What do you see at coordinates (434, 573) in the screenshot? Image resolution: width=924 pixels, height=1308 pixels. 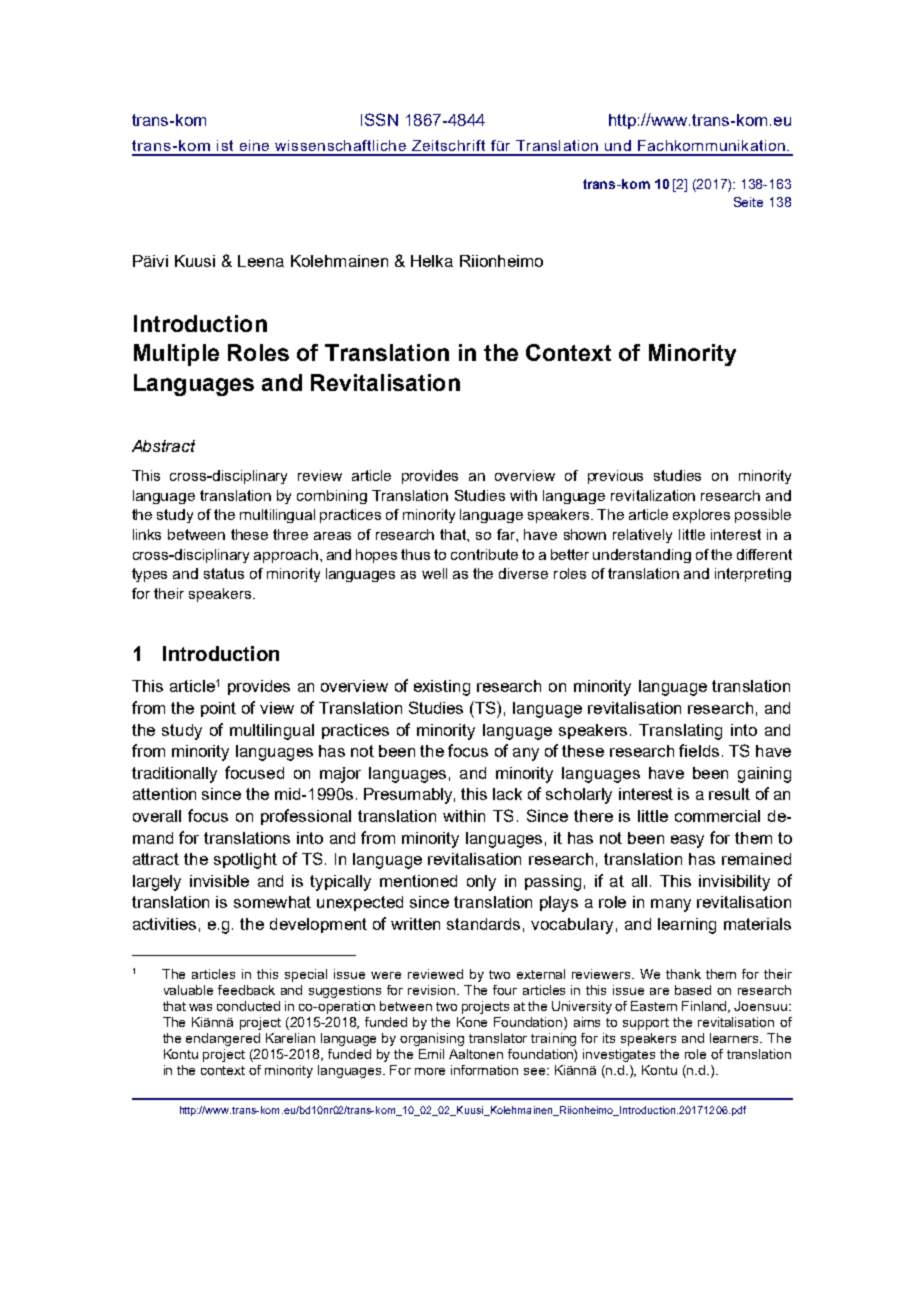 I see `well` at bounding box center [434, 573].
